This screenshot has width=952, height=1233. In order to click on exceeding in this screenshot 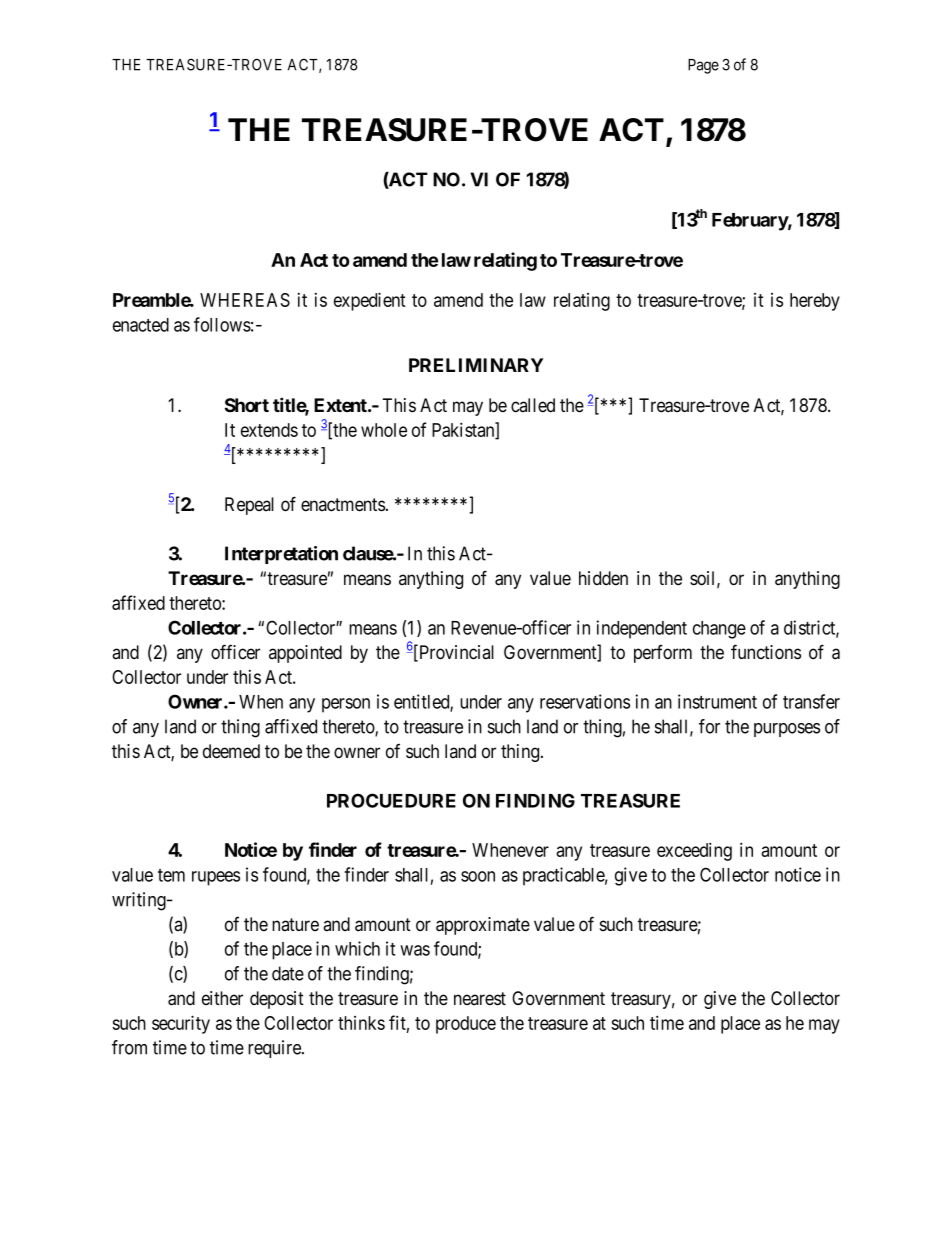, I will do `click(694, 851)`.
